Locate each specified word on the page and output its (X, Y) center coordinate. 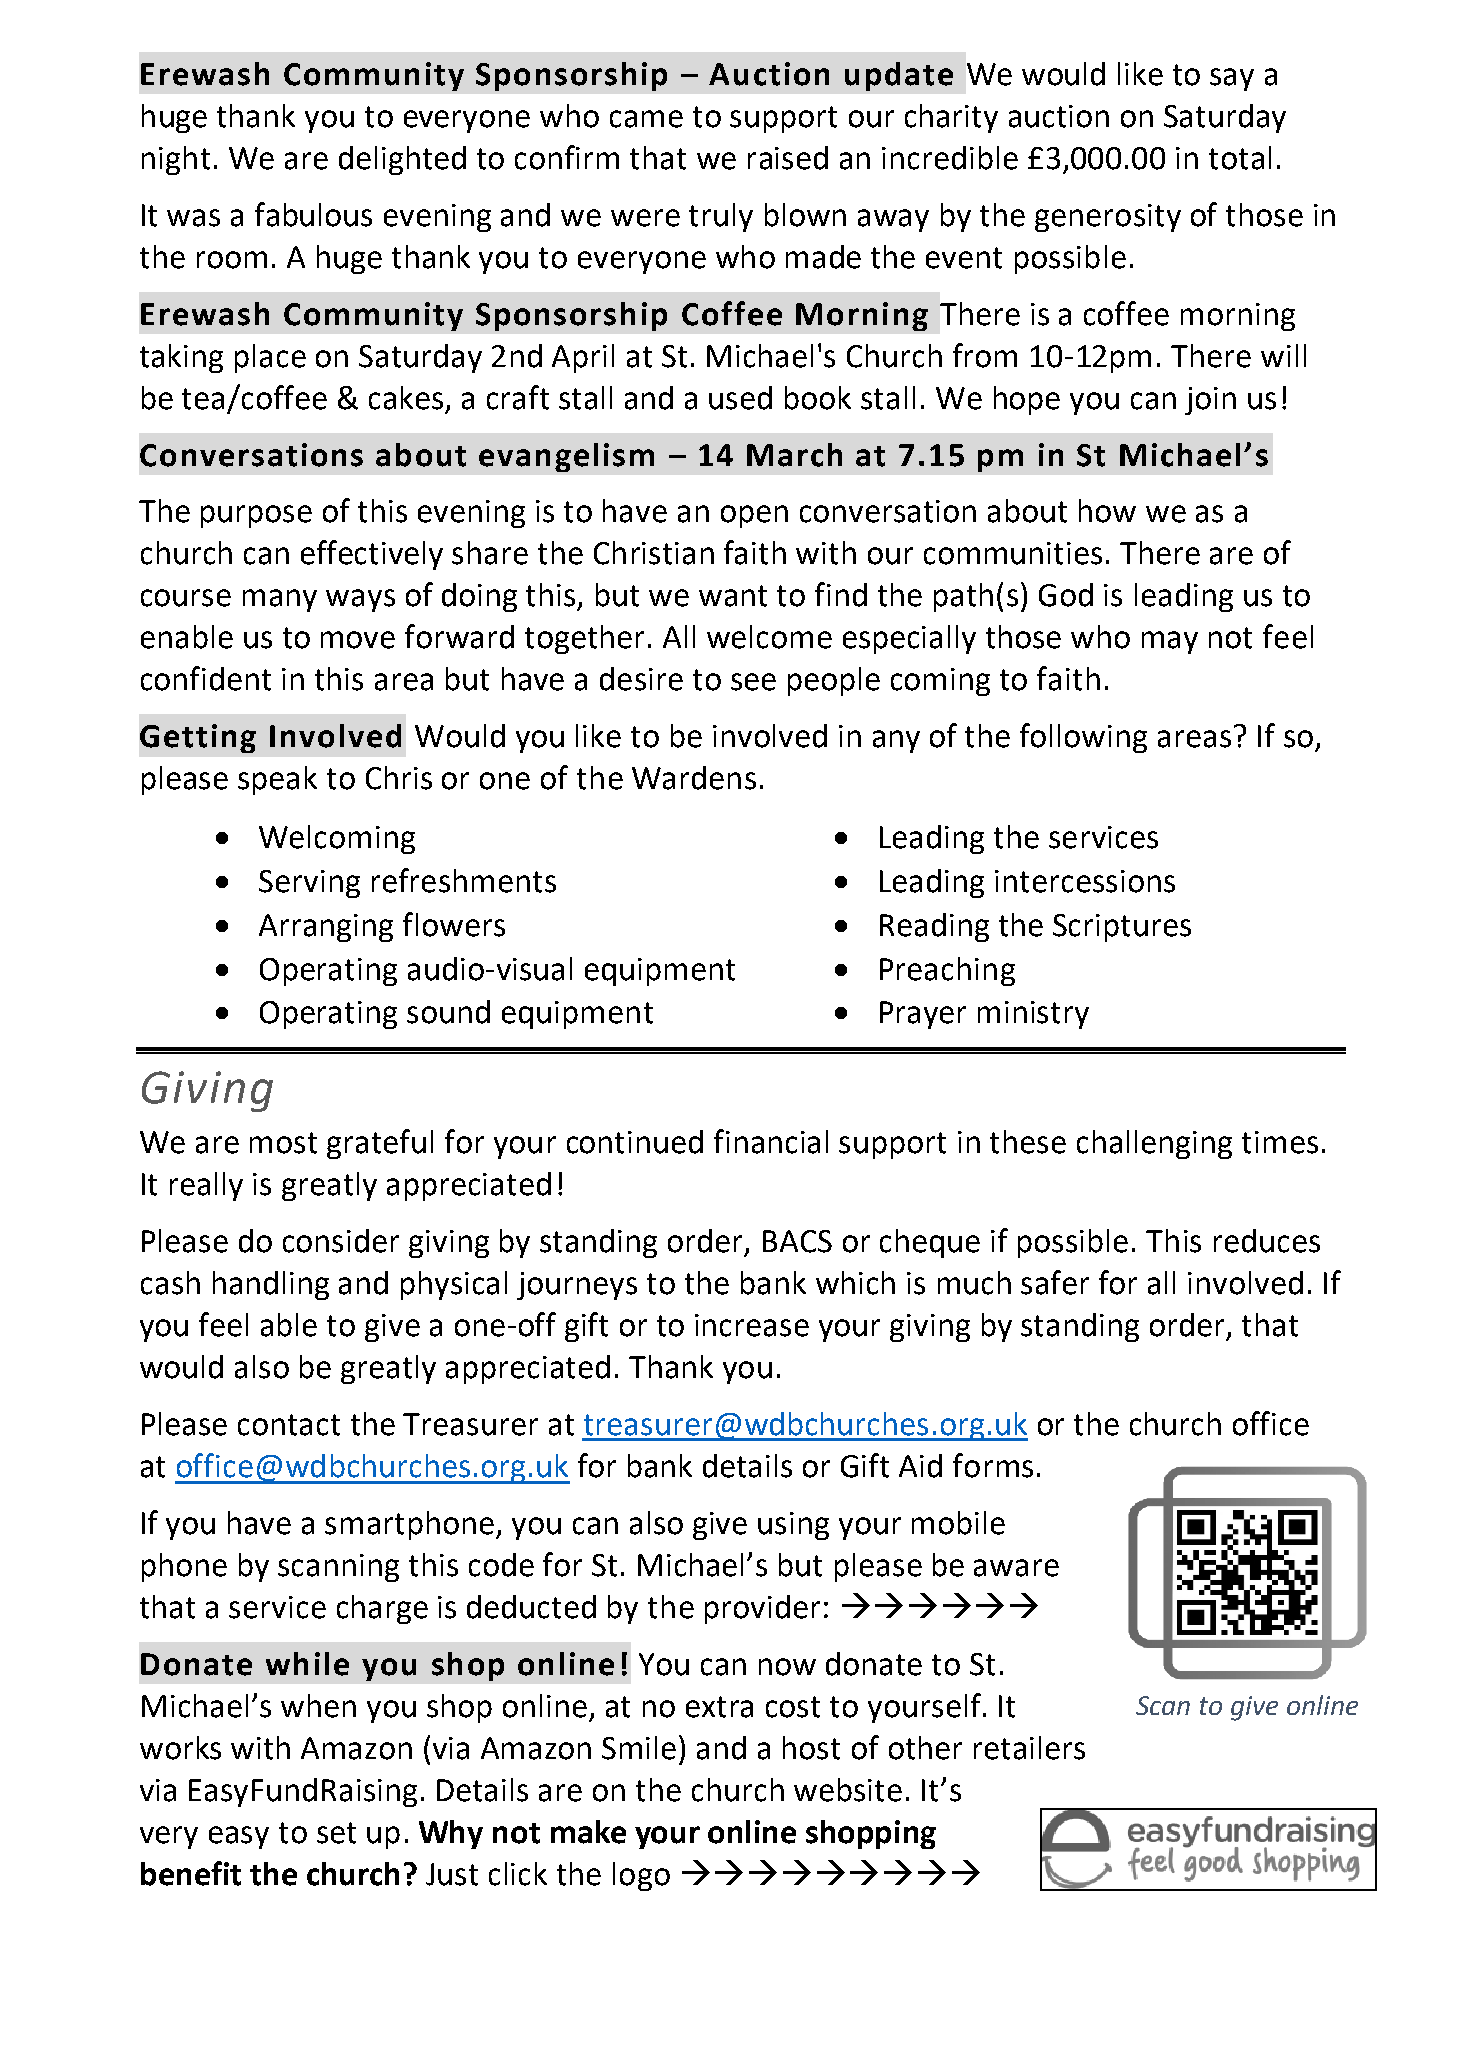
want (733, 596)
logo (641, 1876)
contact (289, 1425)
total (1240, 158)
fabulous (313, 214)
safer (1055, 1282)
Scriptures (1122, 928)
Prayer (923, 1015)
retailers (1029, 1748)
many (280, 600)
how (1107, 511)
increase (752, 1325)
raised (788, 158)
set (336, 1833)
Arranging (326, 928)
